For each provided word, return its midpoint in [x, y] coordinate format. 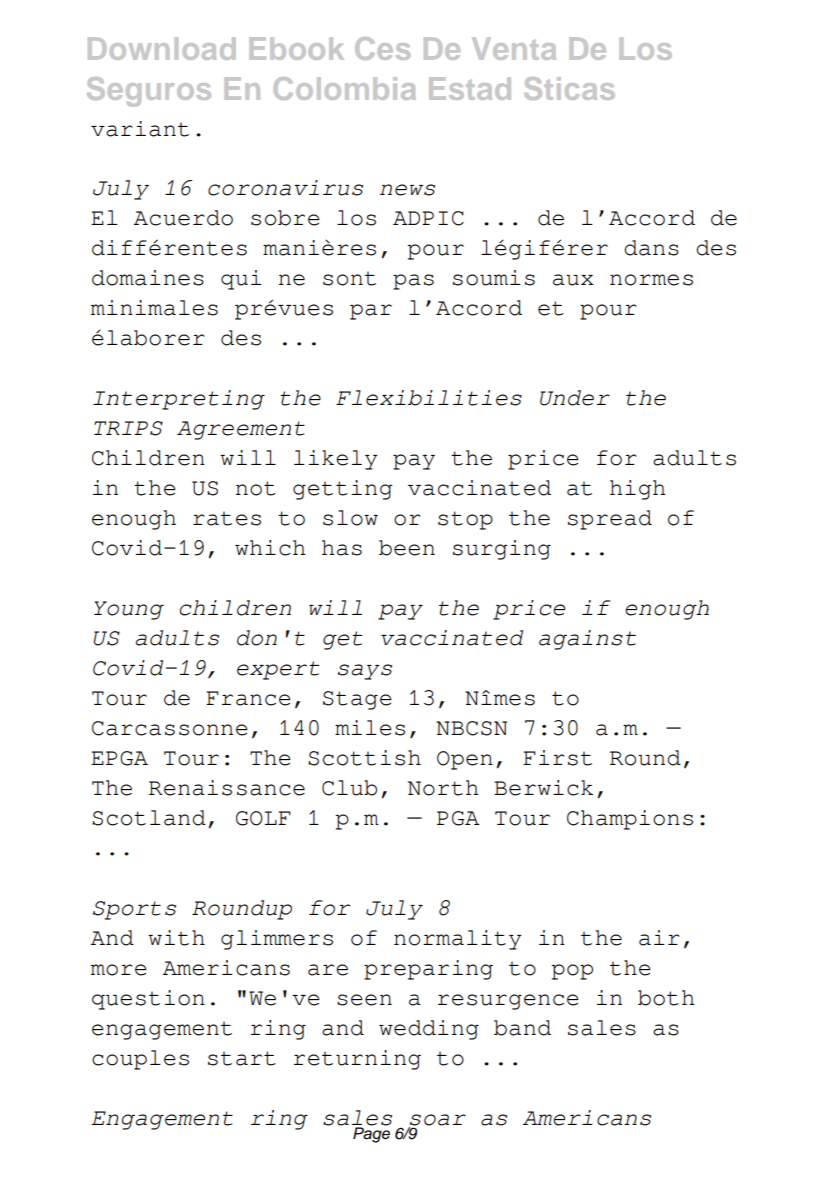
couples [140, 1060]
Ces [382, 48]
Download [161, 48]
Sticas [569, 88]
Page [371, 1134]
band [522, 1028]
